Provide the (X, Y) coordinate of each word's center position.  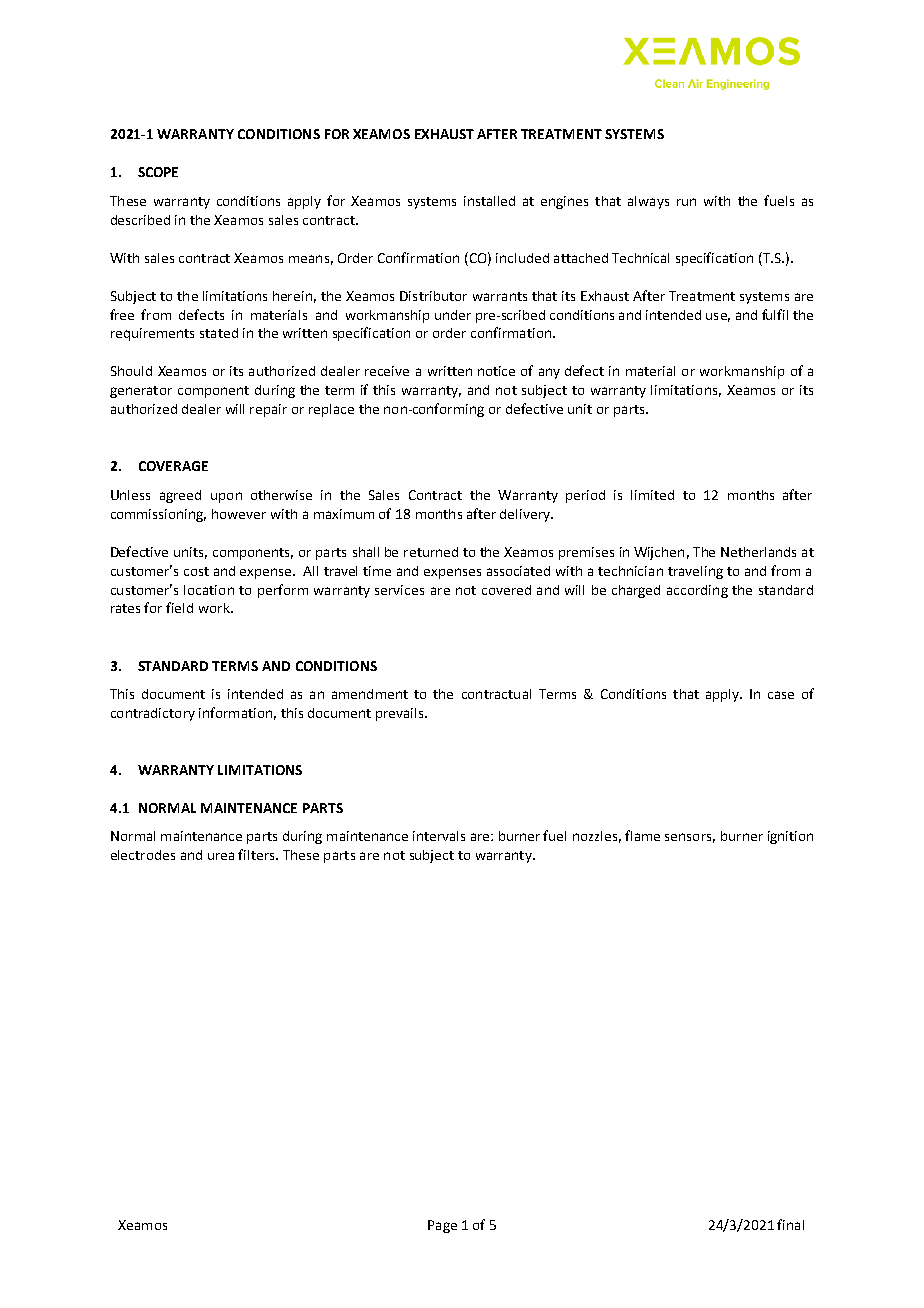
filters (257, 854)
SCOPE (158, 172)
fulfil (775, 314)
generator (141, 392)
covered (506, 590)
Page (442, 1226)
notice (496, 371)
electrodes (143, 855)
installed (489, 201)
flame (642, 835)
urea (221, 856)
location (209, 590)
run (686, 202)
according (697, 591)
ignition (790, 837)
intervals (439, 836)
